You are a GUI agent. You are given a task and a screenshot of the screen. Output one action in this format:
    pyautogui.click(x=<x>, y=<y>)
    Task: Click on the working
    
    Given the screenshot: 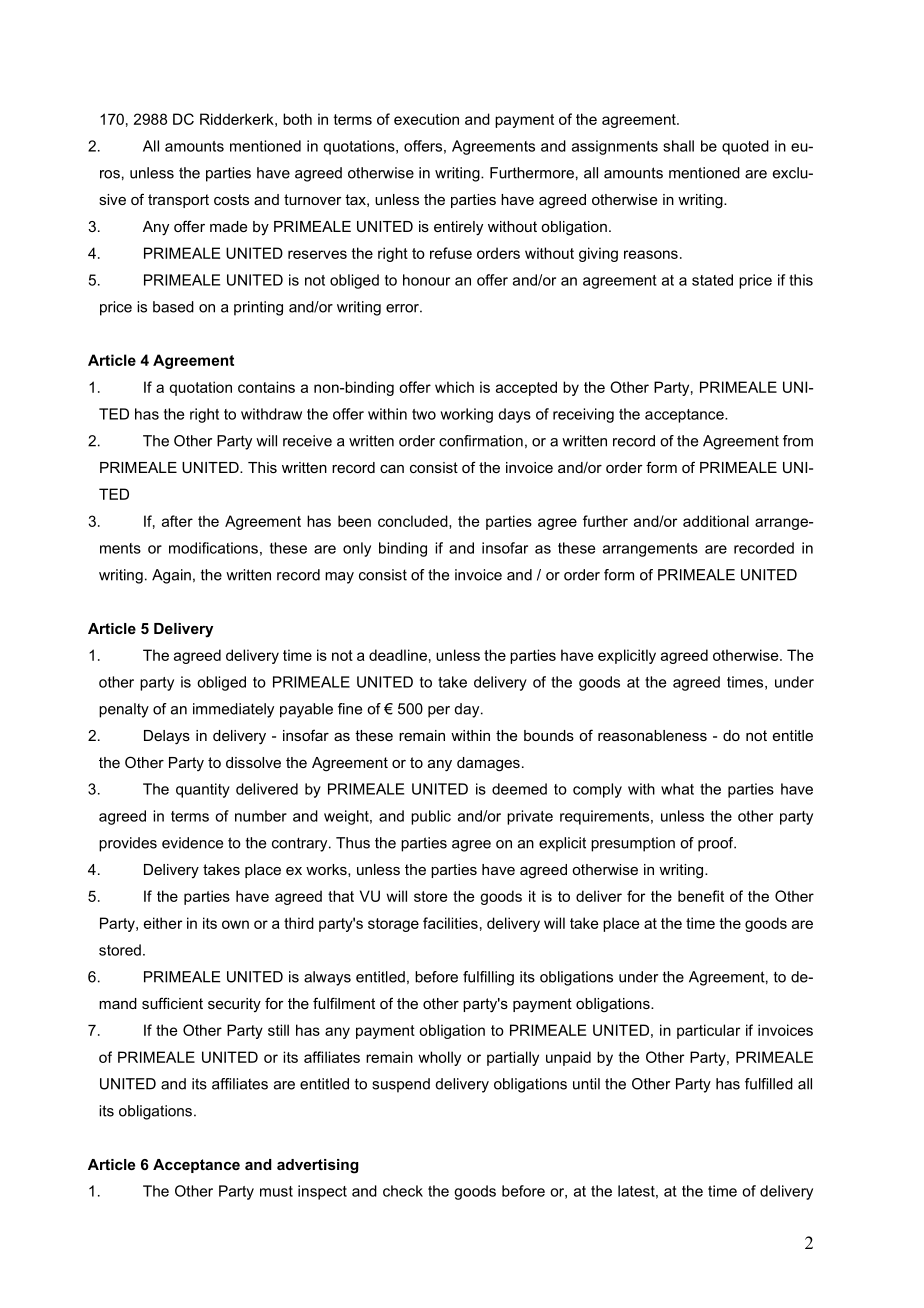 What is the action you would take?
    pyautogui.click(x=466, y=415)
